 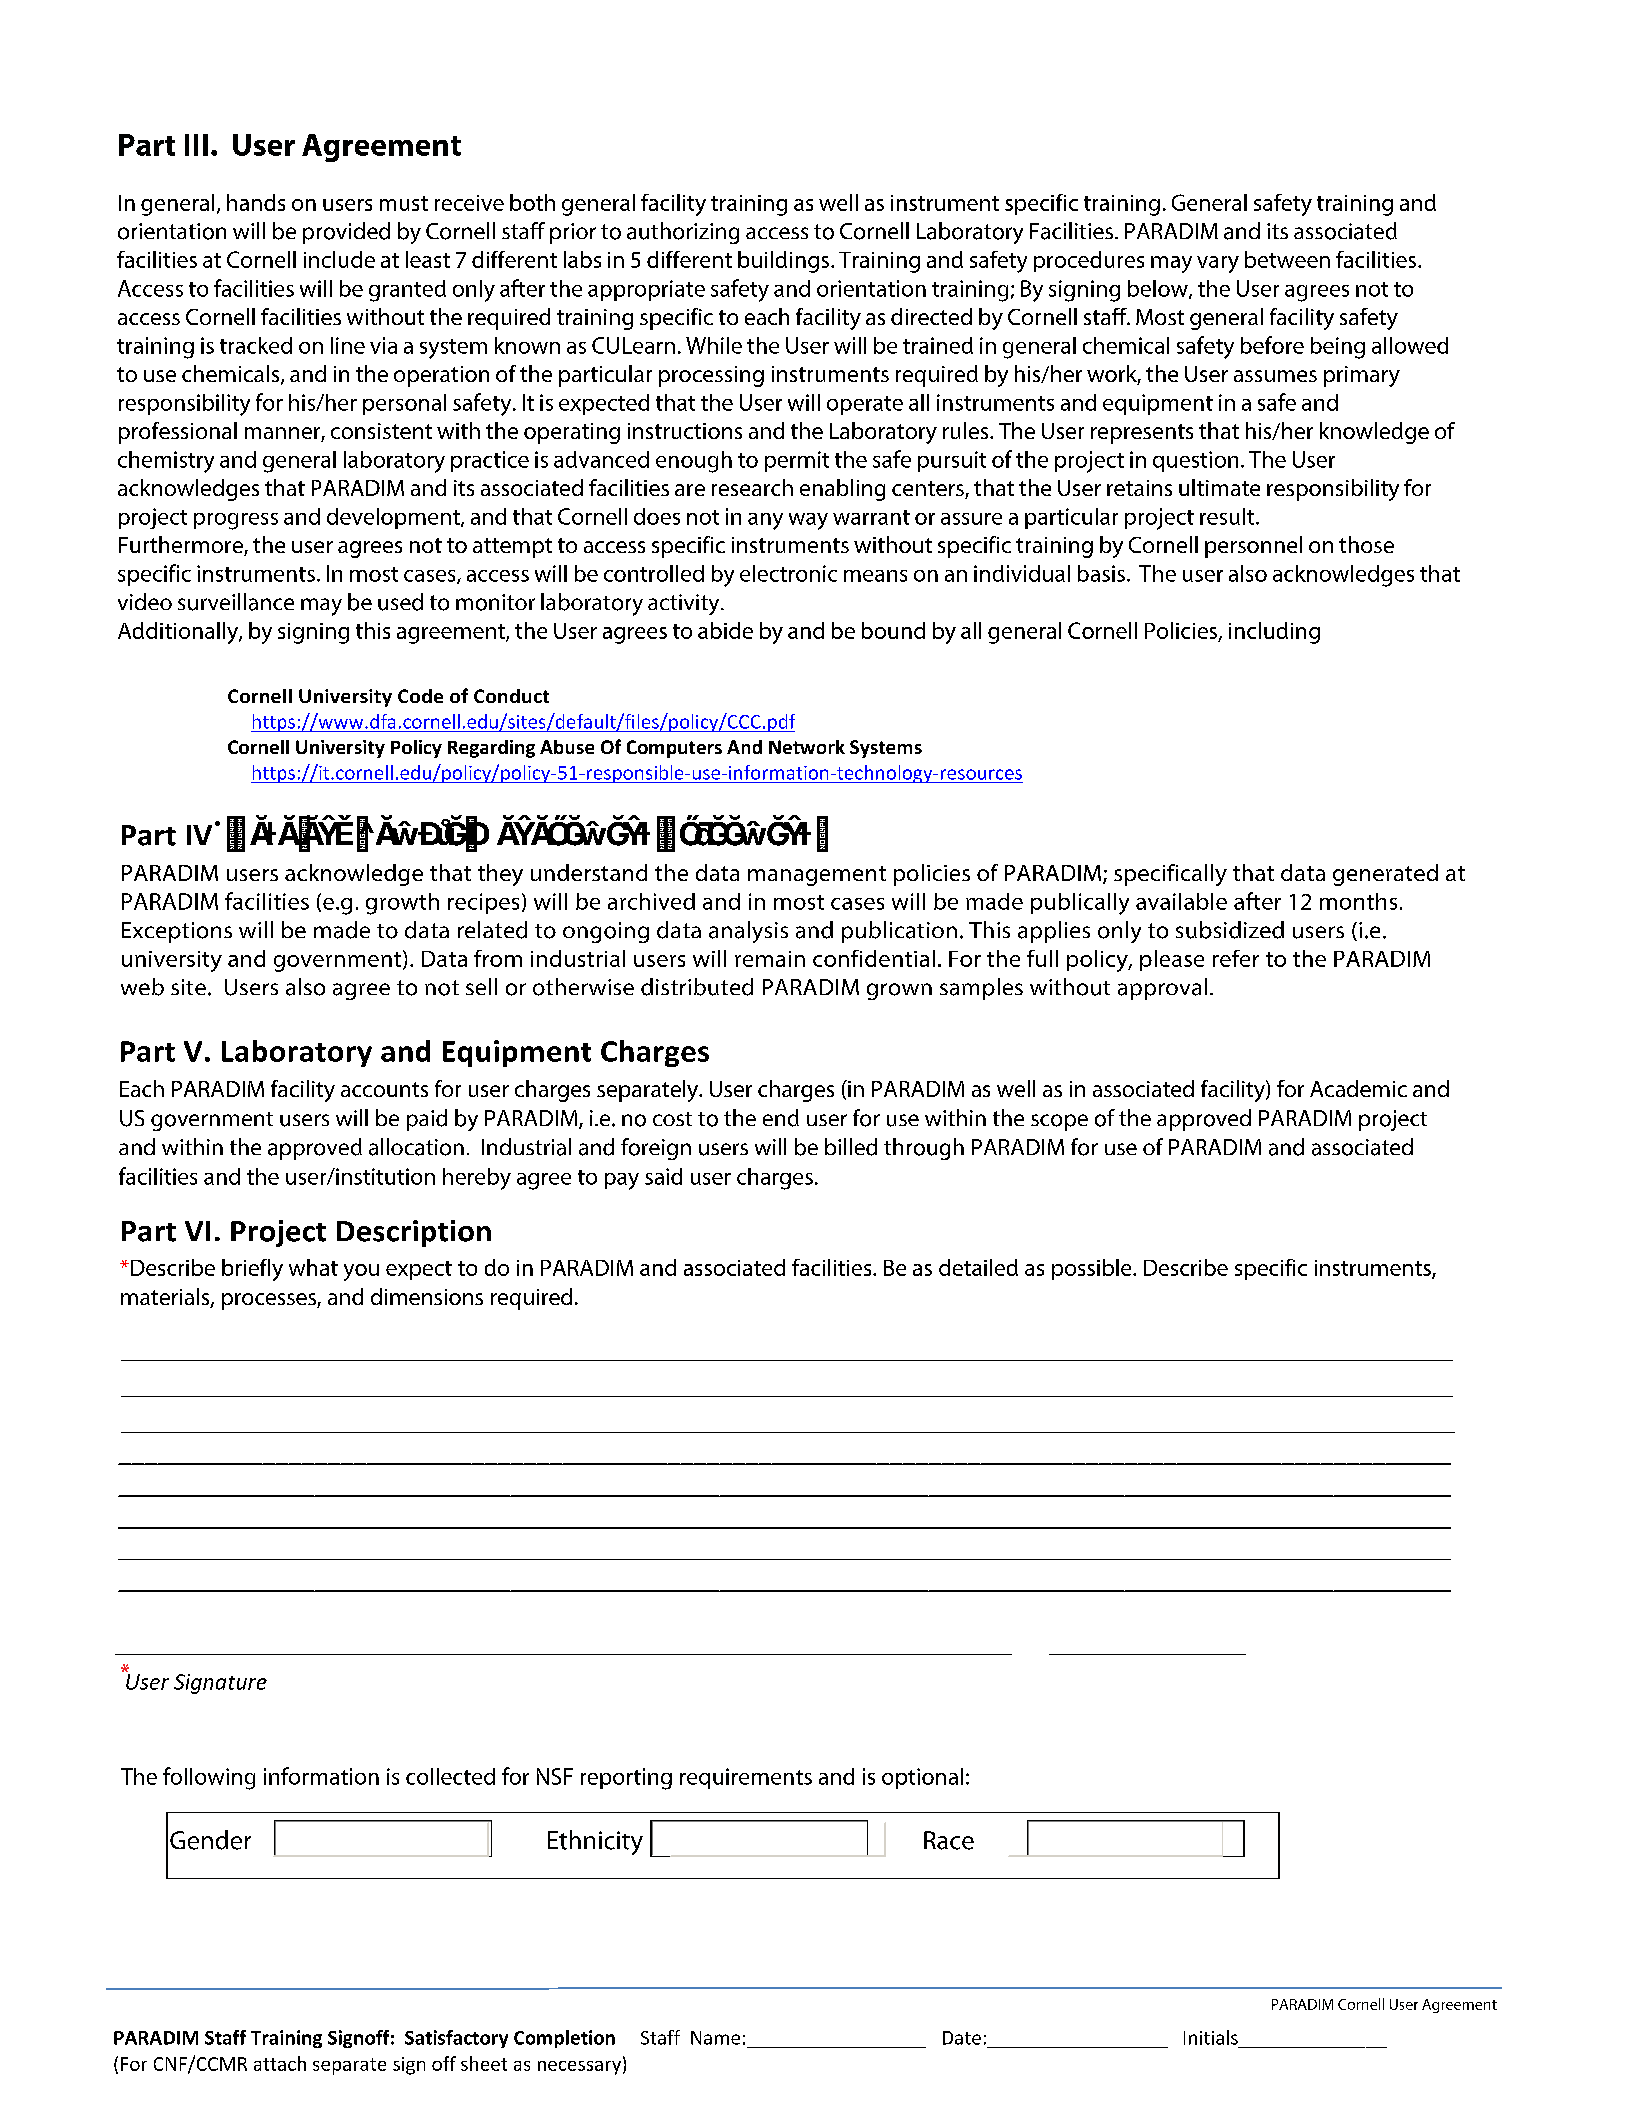 I want to click on hands, so click(x=256, y=202).
